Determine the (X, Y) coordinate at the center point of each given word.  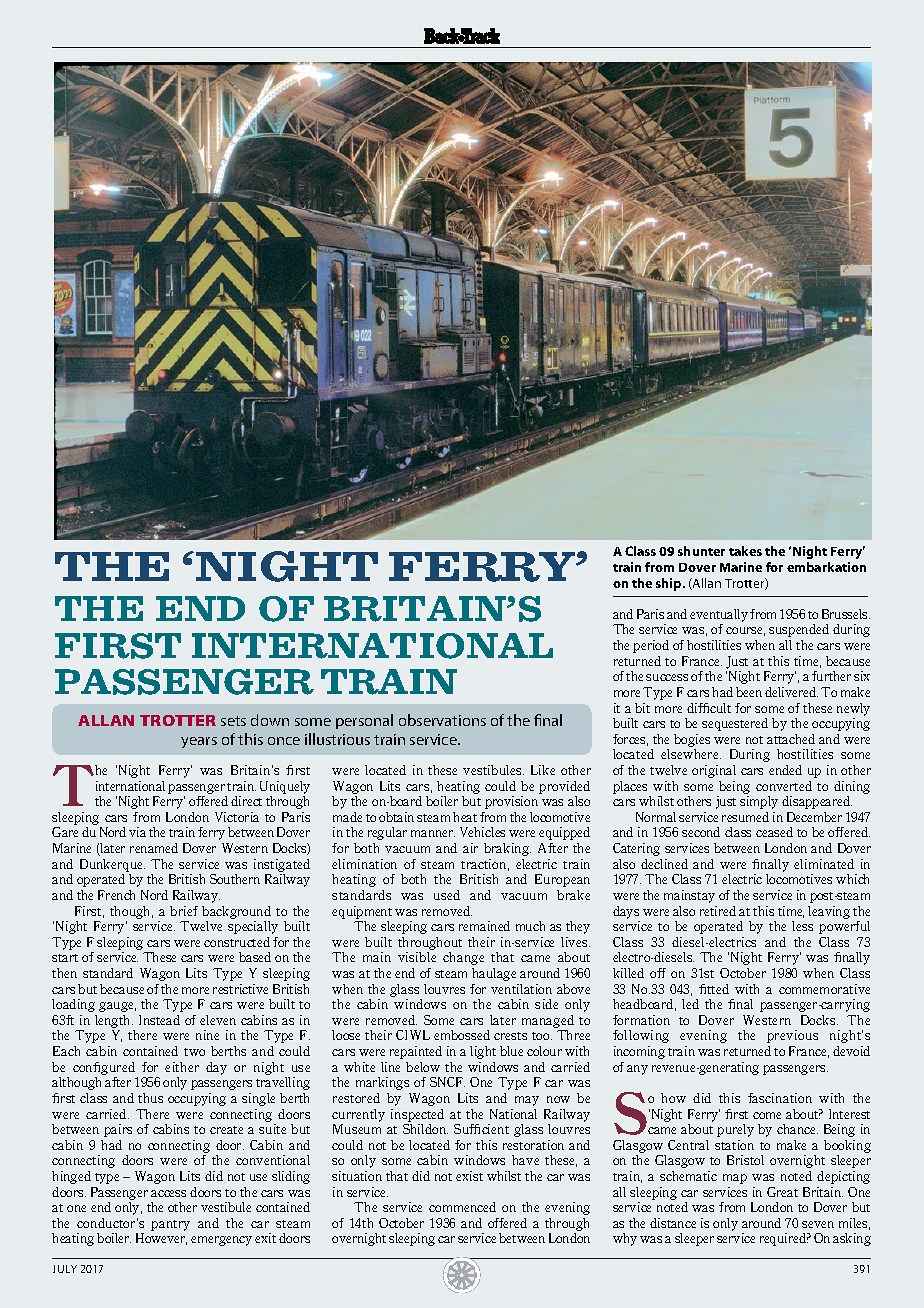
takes (745, 551)
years (199, 742)
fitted (714, 989)
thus (150, 1098)
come (767, 1115)
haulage (494, 974)
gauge (117, 1007)
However (161, 1239)
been (749, 692)
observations (442, 720)
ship (670, 584)
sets (233, 721)
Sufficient (481, 1129)
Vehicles (482, 832)
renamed (154, 848)
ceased (774, 832)
